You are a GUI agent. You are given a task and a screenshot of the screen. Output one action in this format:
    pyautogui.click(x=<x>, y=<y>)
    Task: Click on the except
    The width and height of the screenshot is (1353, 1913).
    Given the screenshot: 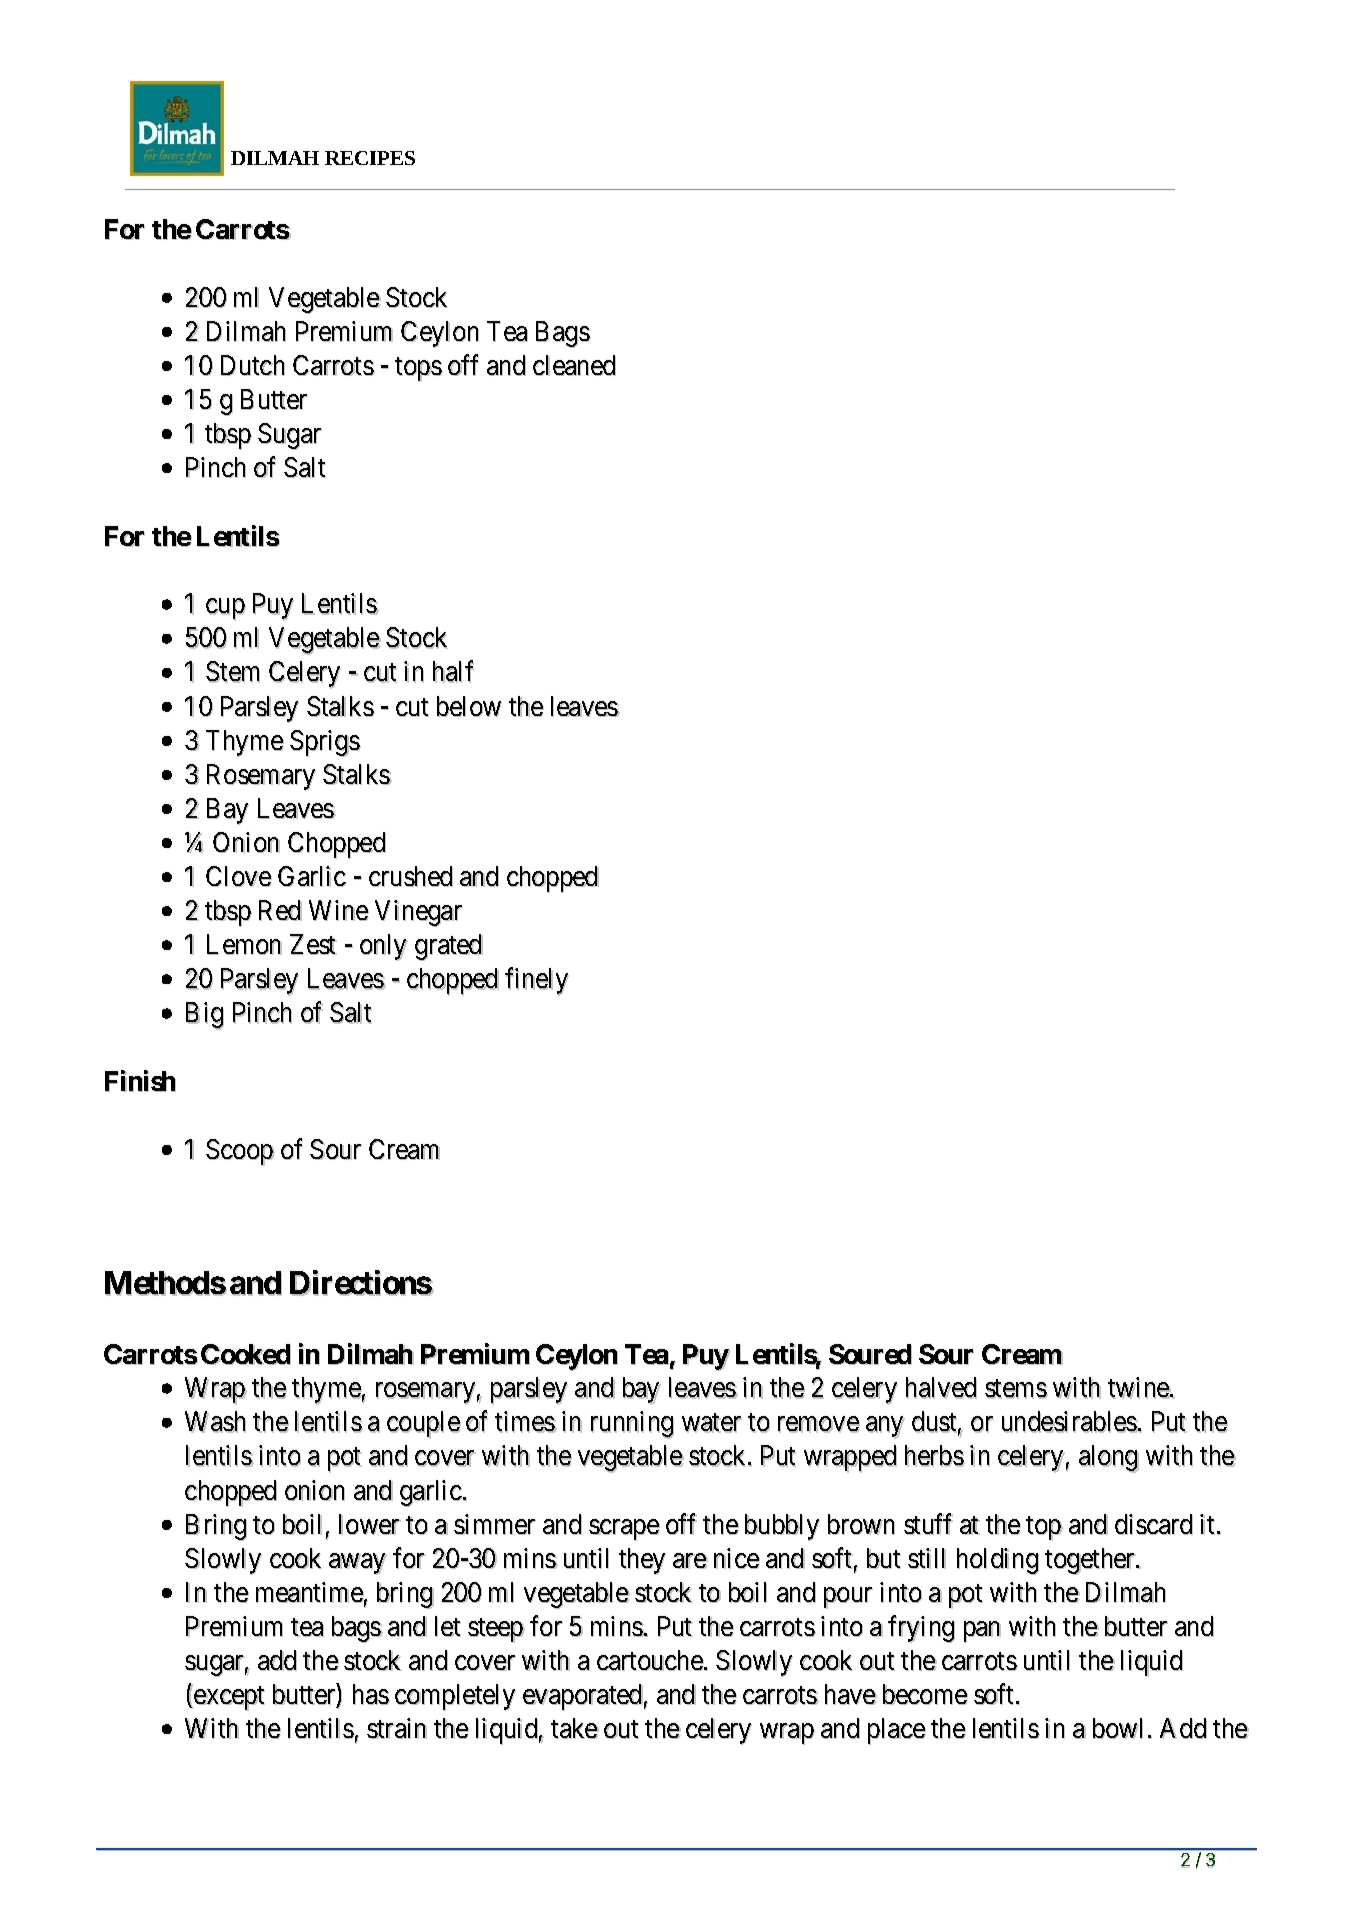 What is the action you would take?
    pyautogui.click(x=229, y=1699)
